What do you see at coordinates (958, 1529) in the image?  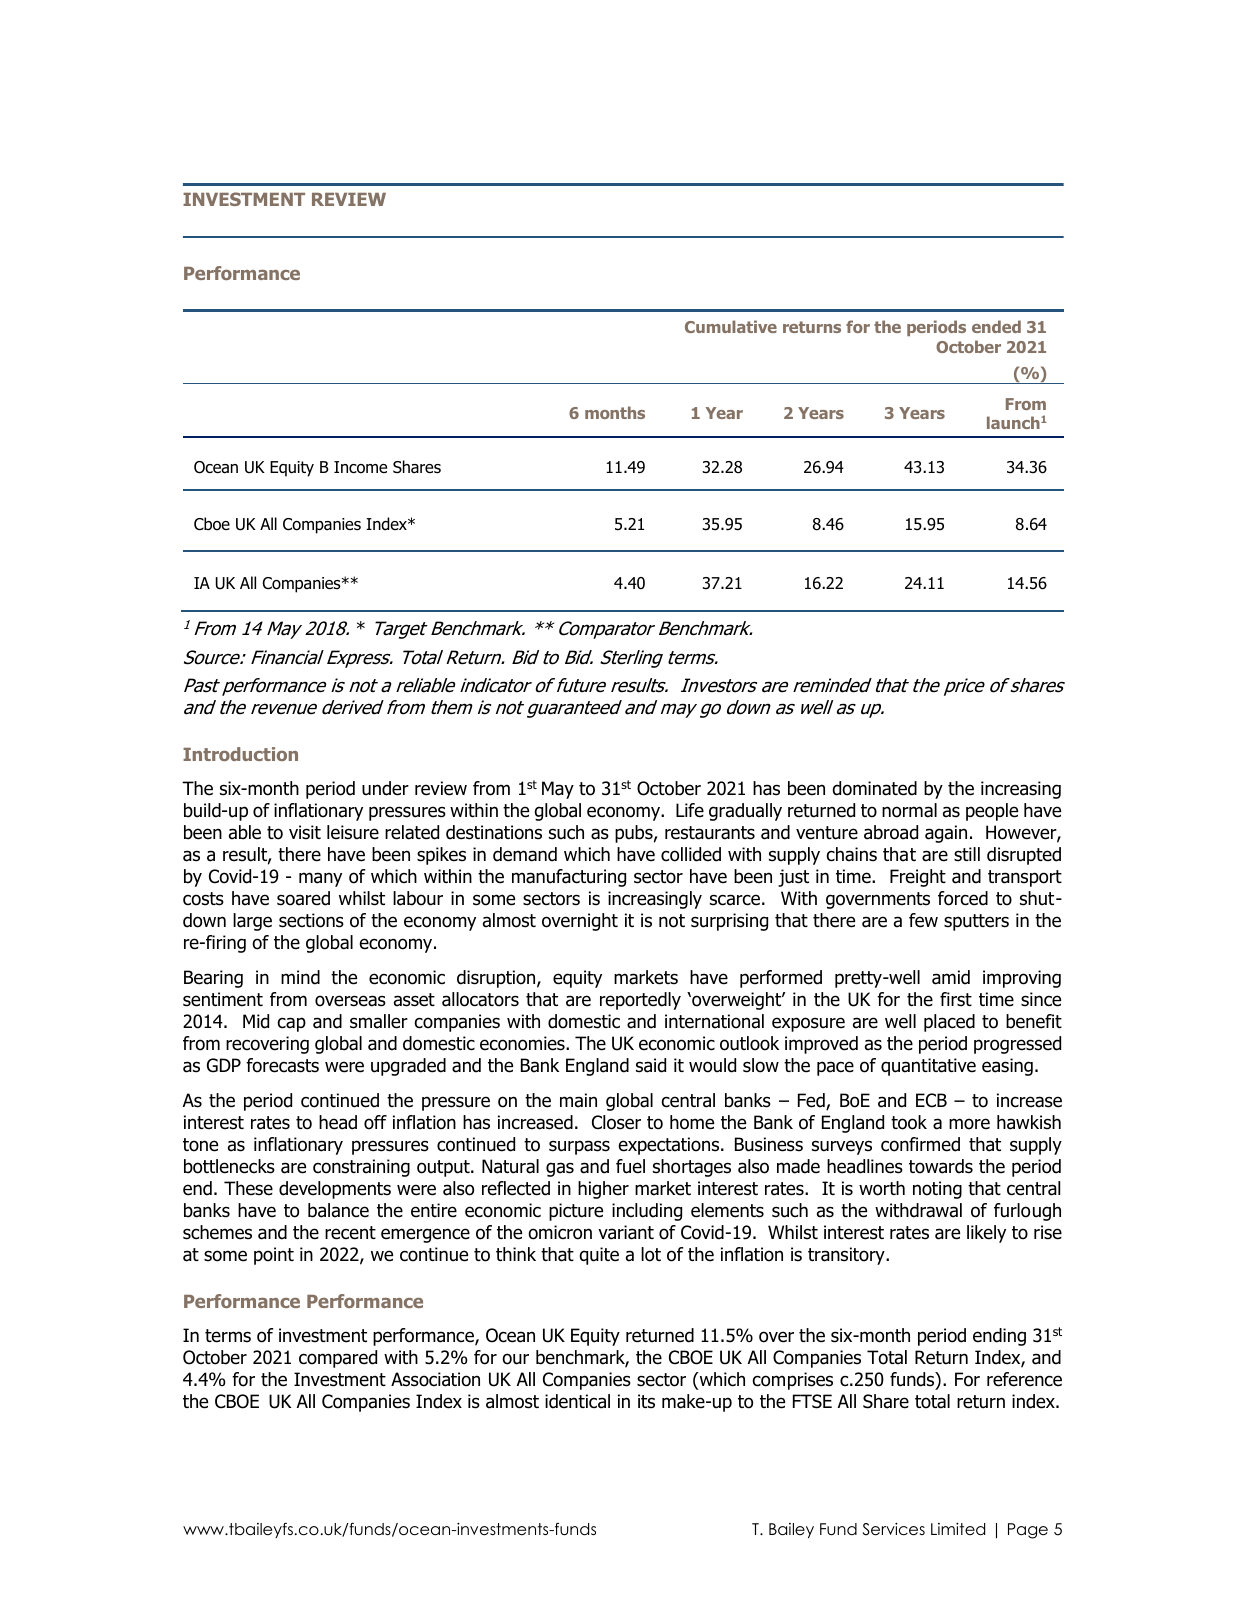 I see `Limited` at bounding box center [958, 1529].
